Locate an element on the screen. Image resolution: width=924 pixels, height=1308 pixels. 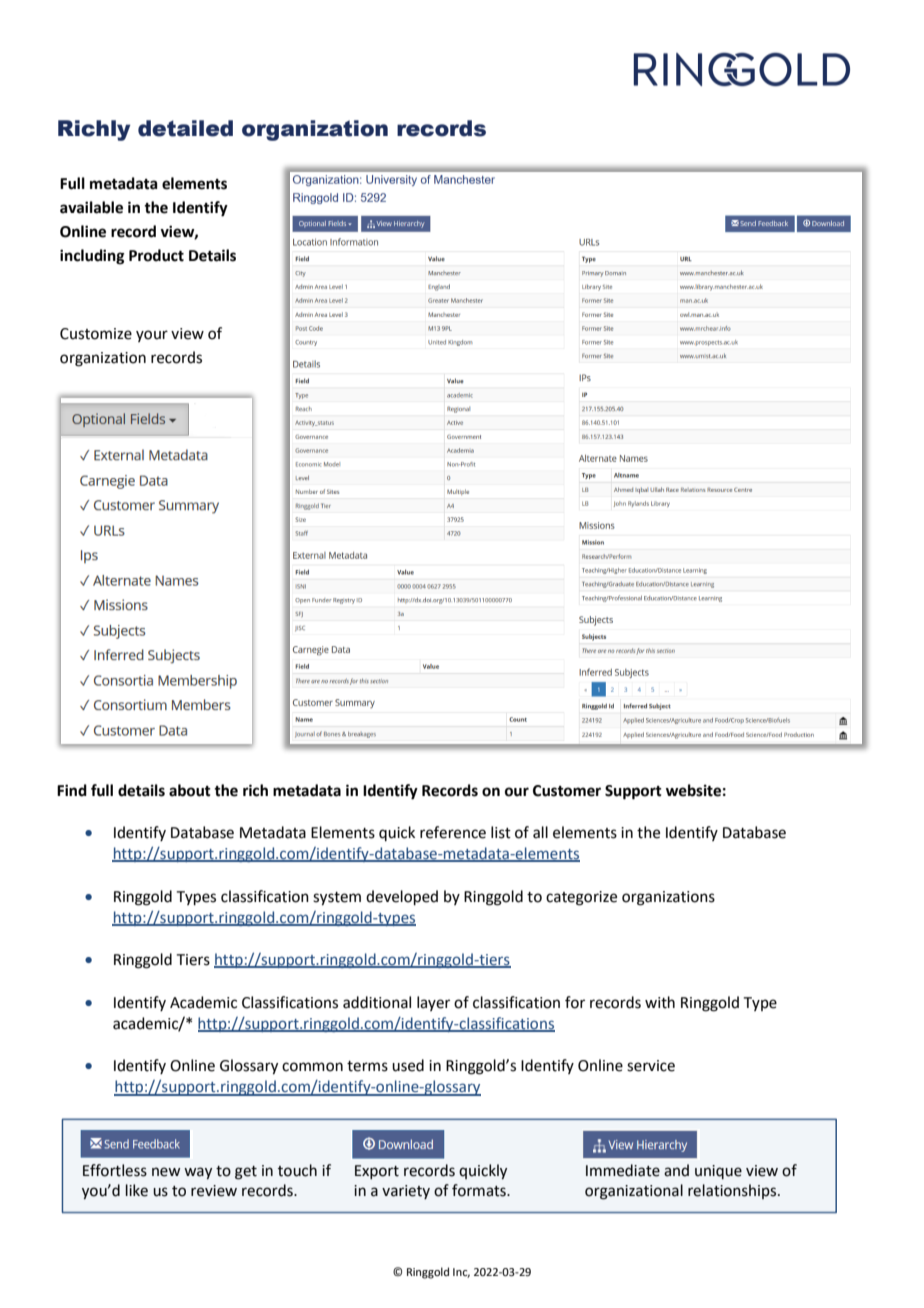
Find is located at coordinates (72, 790).
